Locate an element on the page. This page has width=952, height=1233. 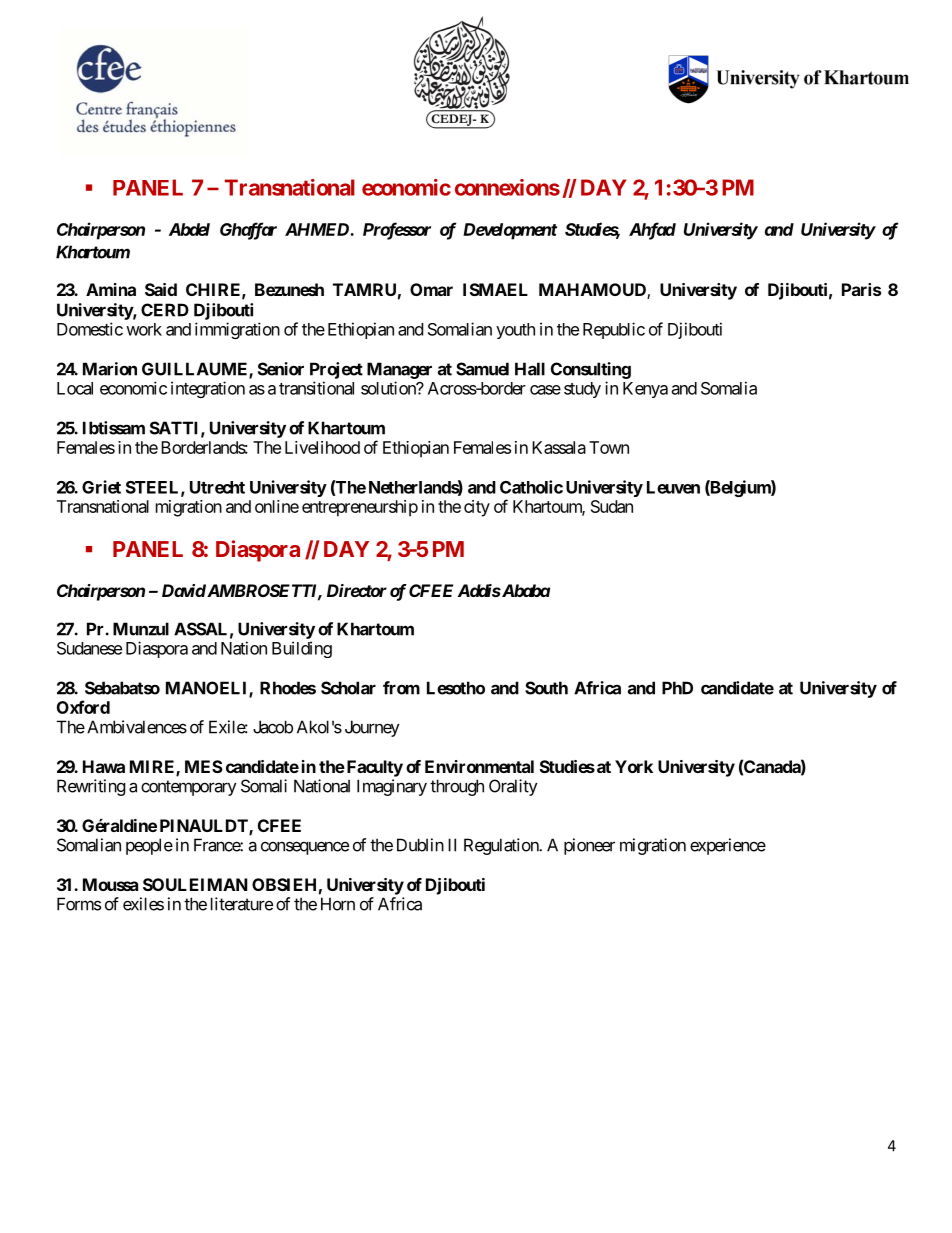
Professor is located at coordinates (397, 231).
